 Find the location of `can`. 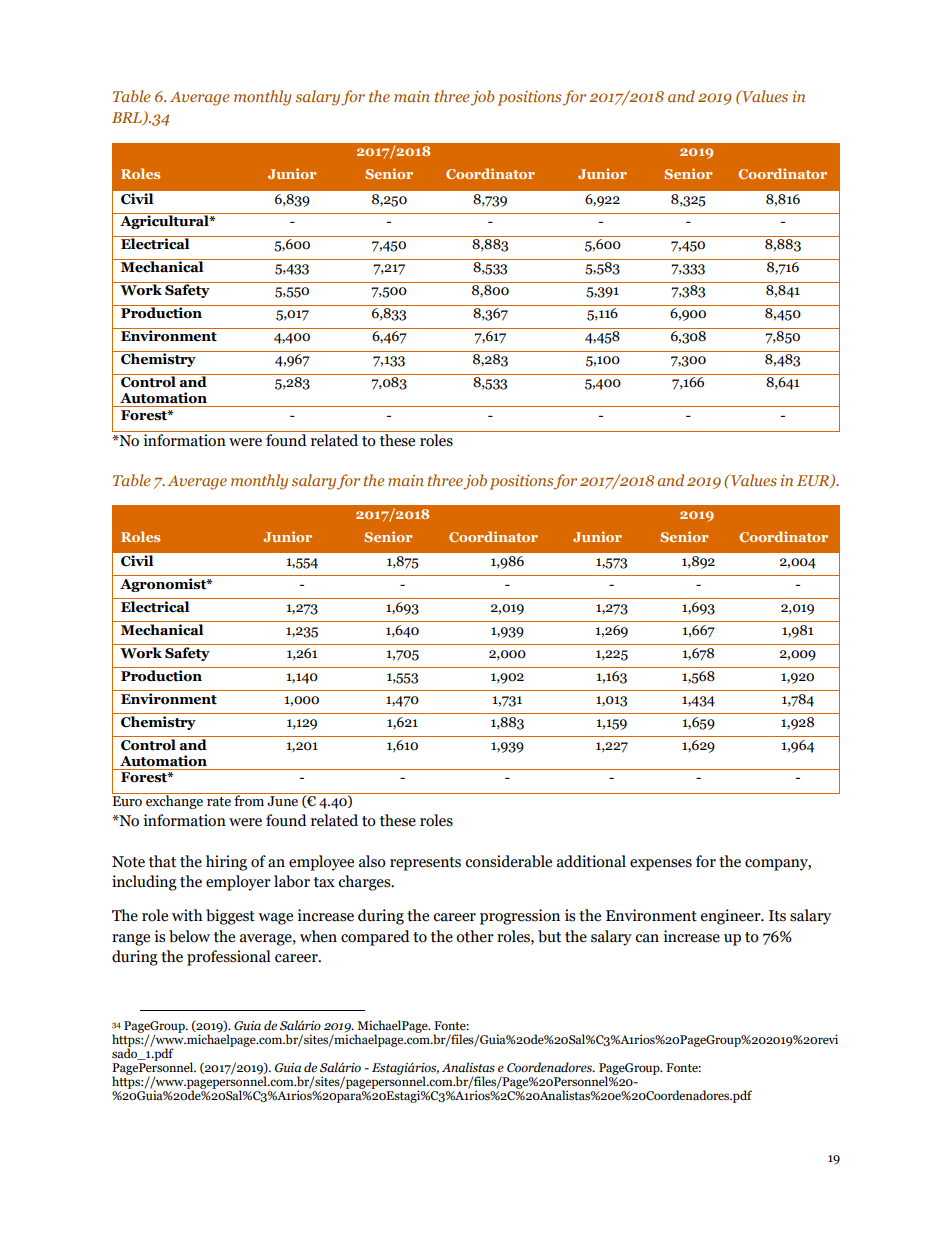

can is located at coordinates (647, 938).
